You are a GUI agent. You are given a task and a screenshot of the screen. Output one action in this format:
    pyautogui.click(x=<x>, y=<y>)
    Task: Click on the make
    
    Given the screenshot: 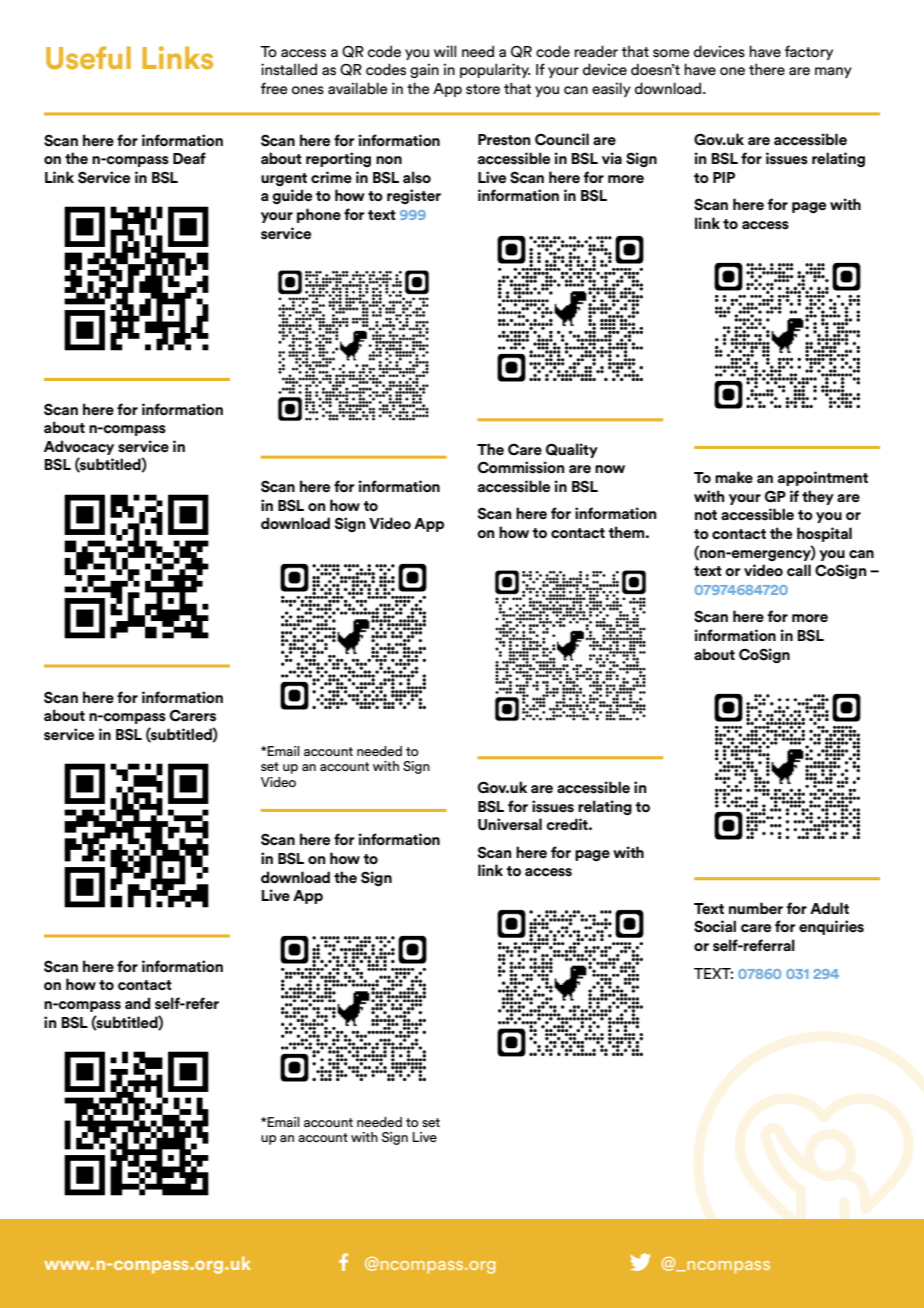 What is the action you would take?
    pyautogui.click(x=734, y=477)
